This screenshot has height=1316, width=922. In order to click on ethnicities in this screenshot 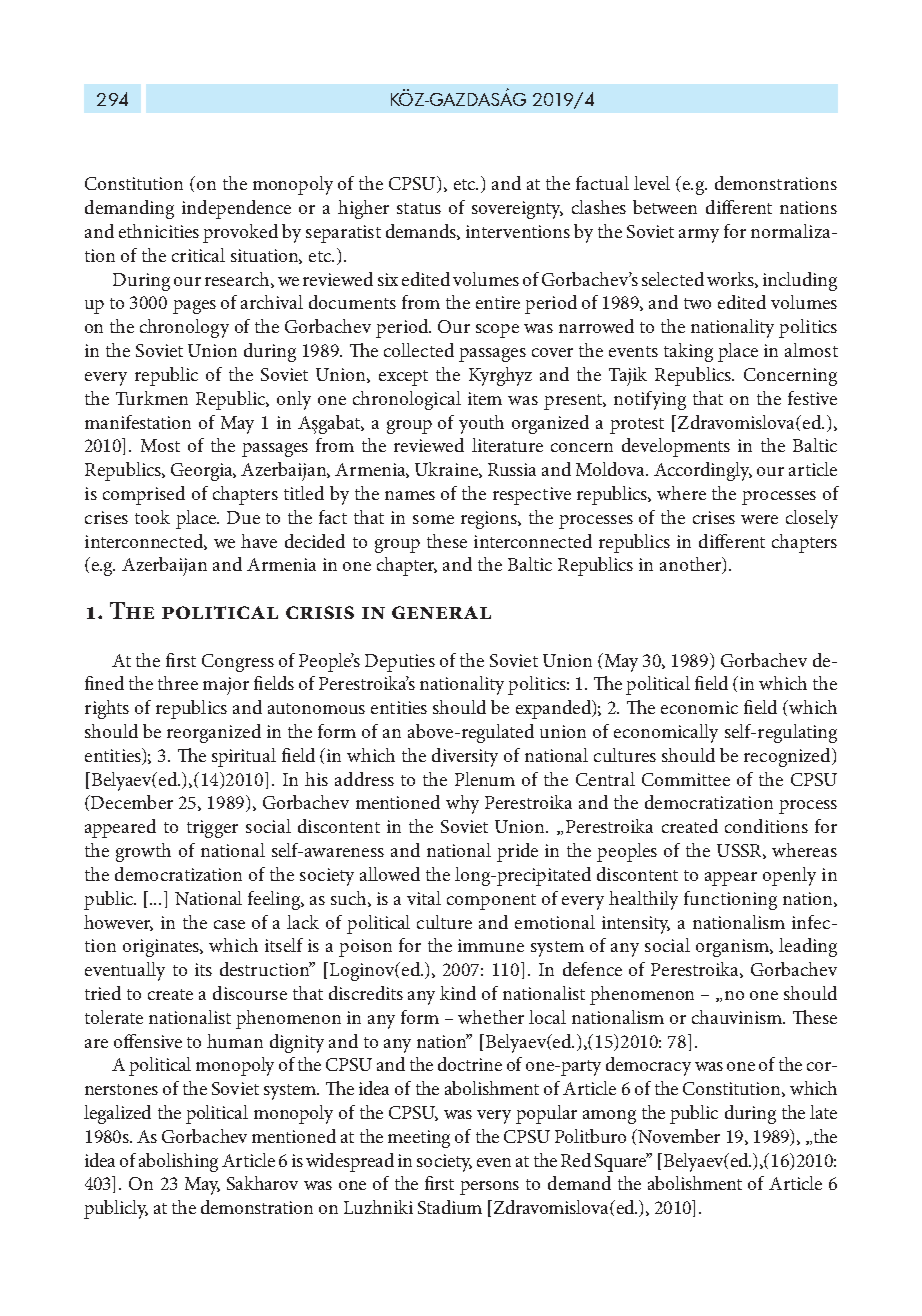, I will do `click(159, 231)`.
